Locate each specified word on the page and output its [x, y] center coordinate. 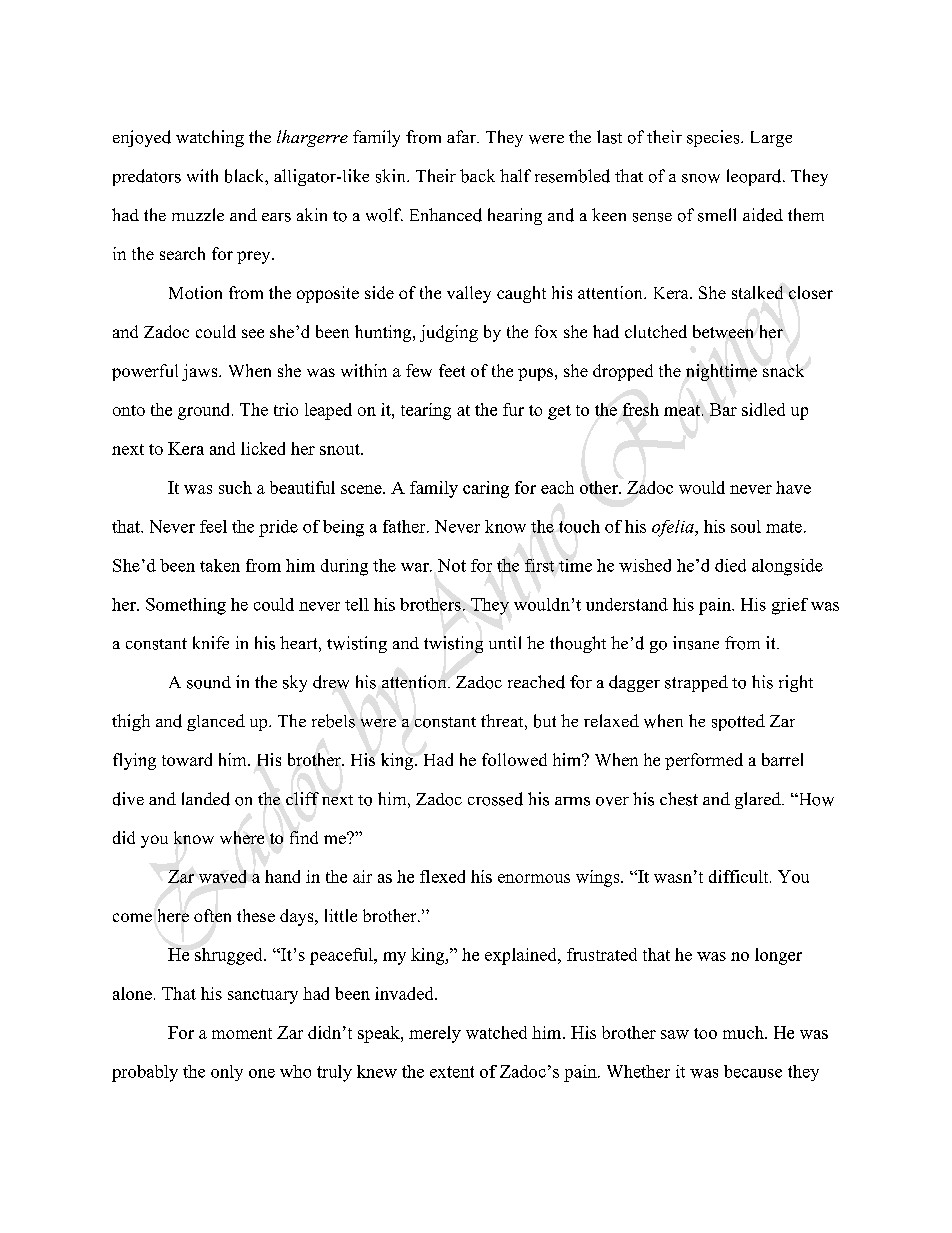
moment [242, 1033]
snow [701, 178]
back [477, 176]
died [730, 565]
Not [452, 565]
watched [496, 1032]
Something [186, 606]
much [744, 1032]
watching [210, 138]
